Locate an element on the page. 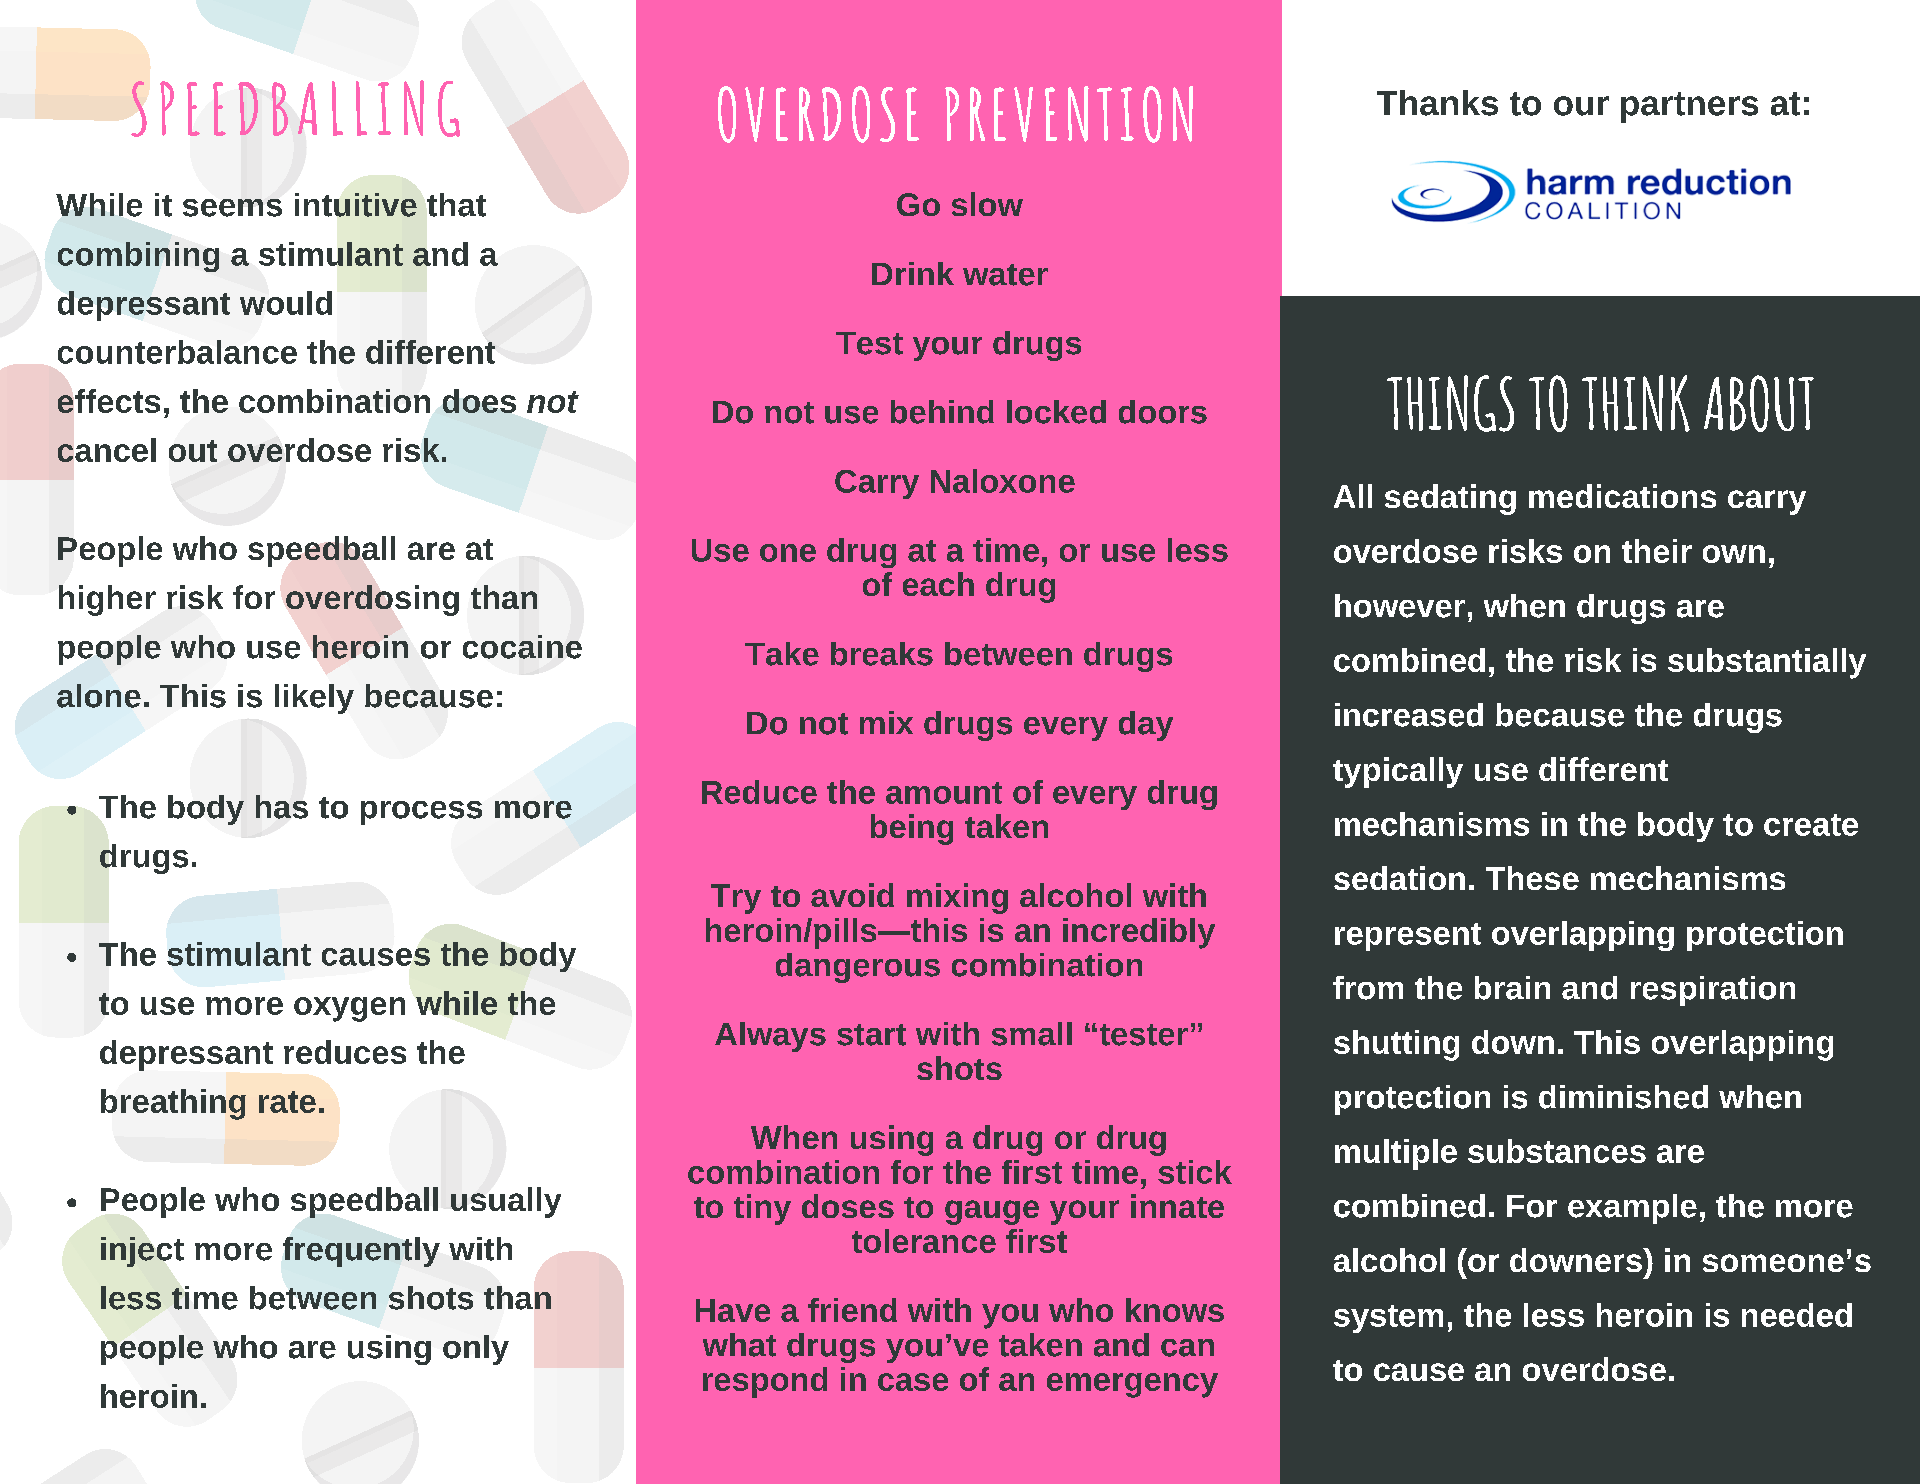  only is located at coordinates (476, 1350).
